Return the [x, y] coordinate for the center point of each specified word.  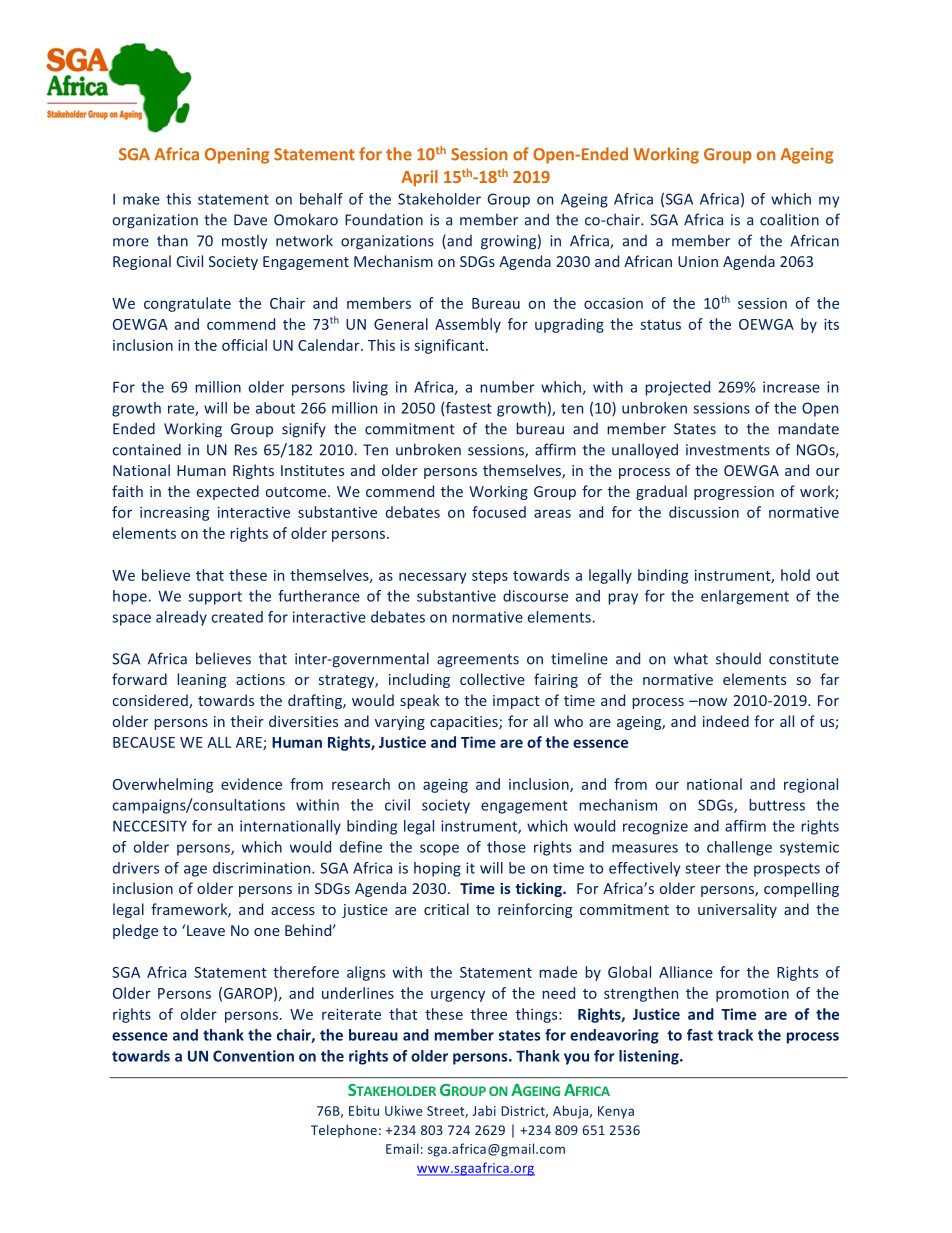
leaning [201, 680]
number [507, 387]
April [419, 178]
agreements [478, 661]
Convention [253, 1056]
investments [728, 450]
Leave [206, 930]
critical [446, 909]
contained [147, 449]
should [738, 659]
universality [737, 910]
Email [402, 1148]
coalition [789, 219]
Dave [250, 220]
